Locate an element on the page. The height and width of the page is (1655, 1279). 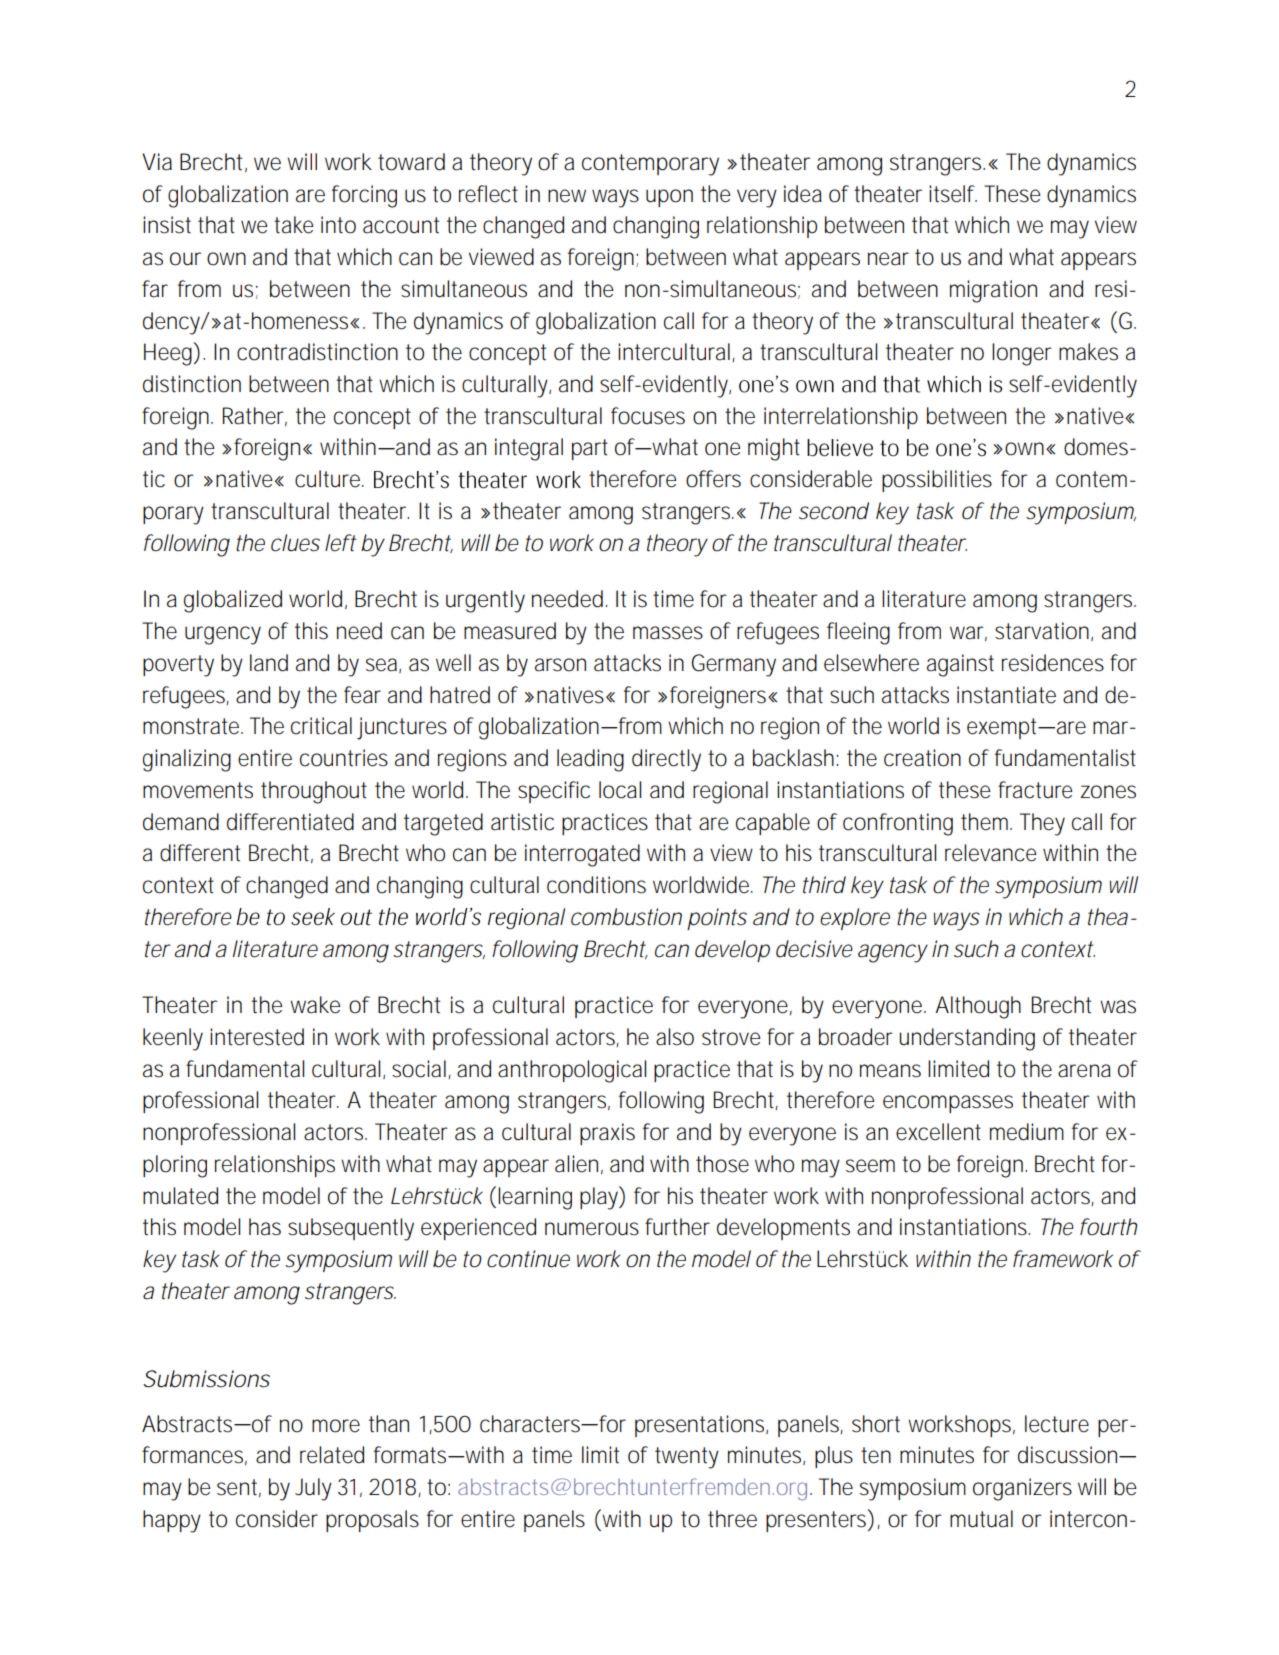
twenty is located at coordinates (687, 1458).
